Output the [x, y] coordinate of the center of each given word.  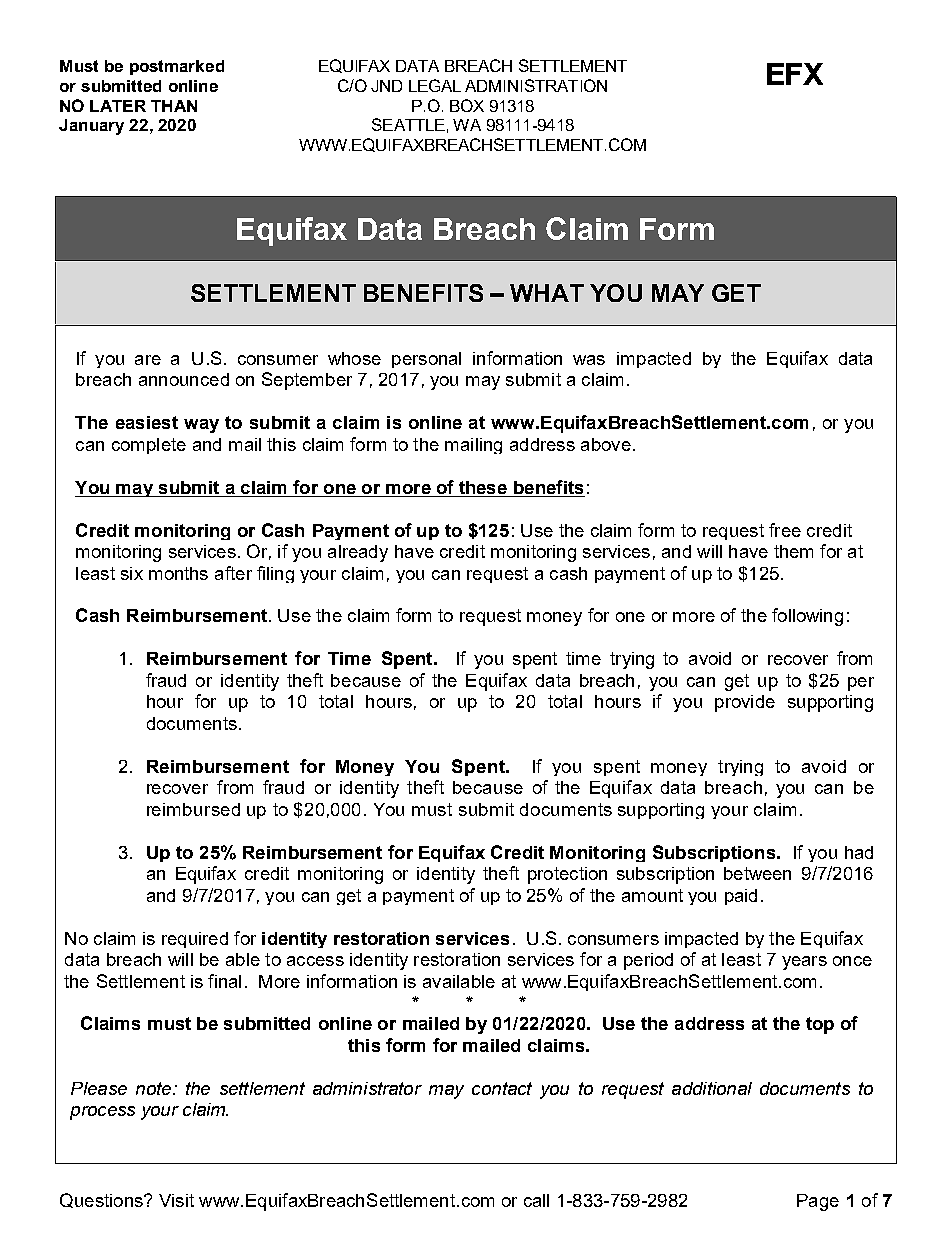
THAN [174, 106]
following [807, 617]
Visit [176, 1200]
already [358, 553]
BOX [467, 105]
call [536, 1200]
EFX [795, 74]
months [178, 573]
